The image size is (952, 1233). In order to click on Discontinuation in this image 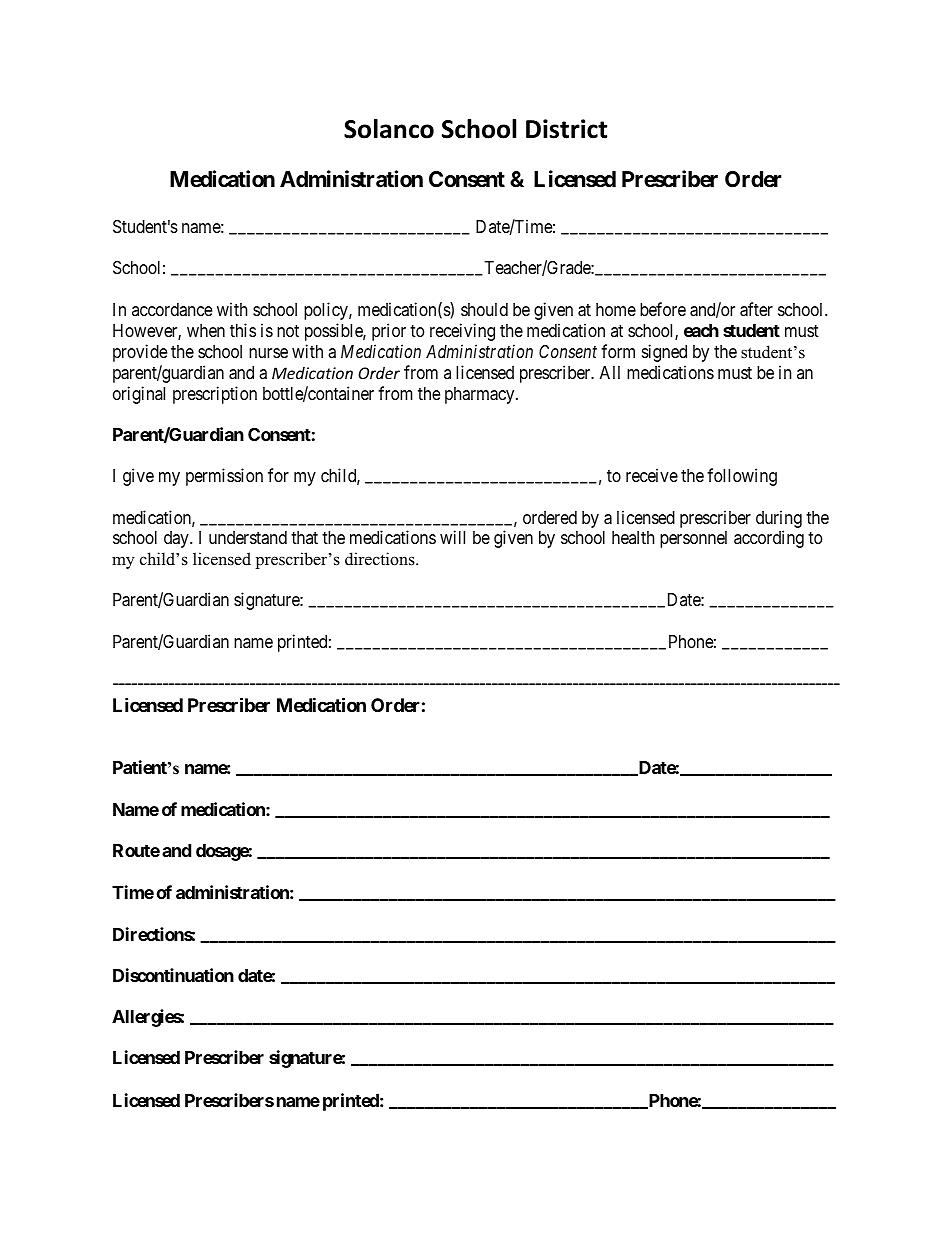, I will do `click(173, 975)`.
